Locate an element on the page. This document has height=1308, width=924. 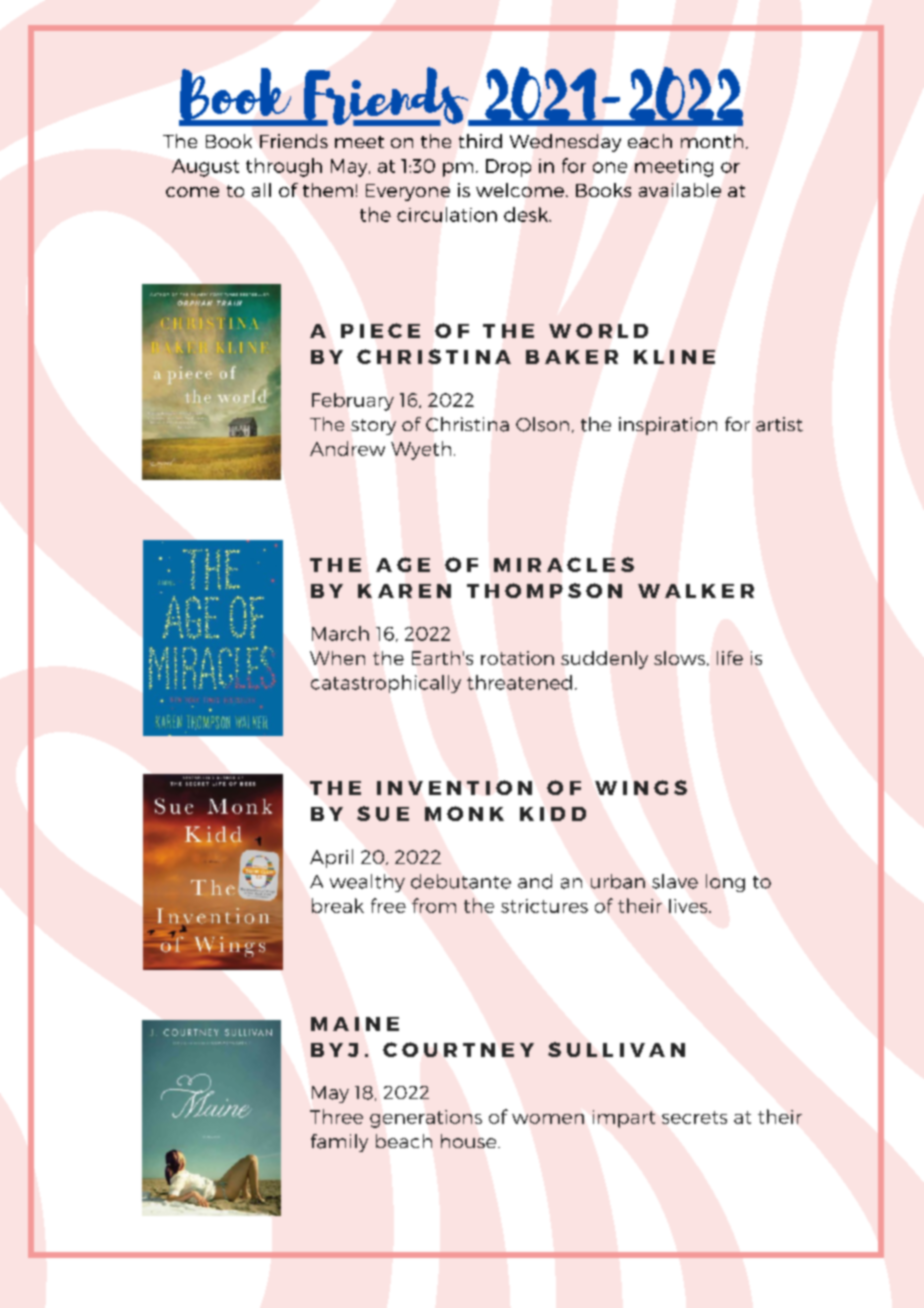
Drop is located at coordinates (508, 168).
